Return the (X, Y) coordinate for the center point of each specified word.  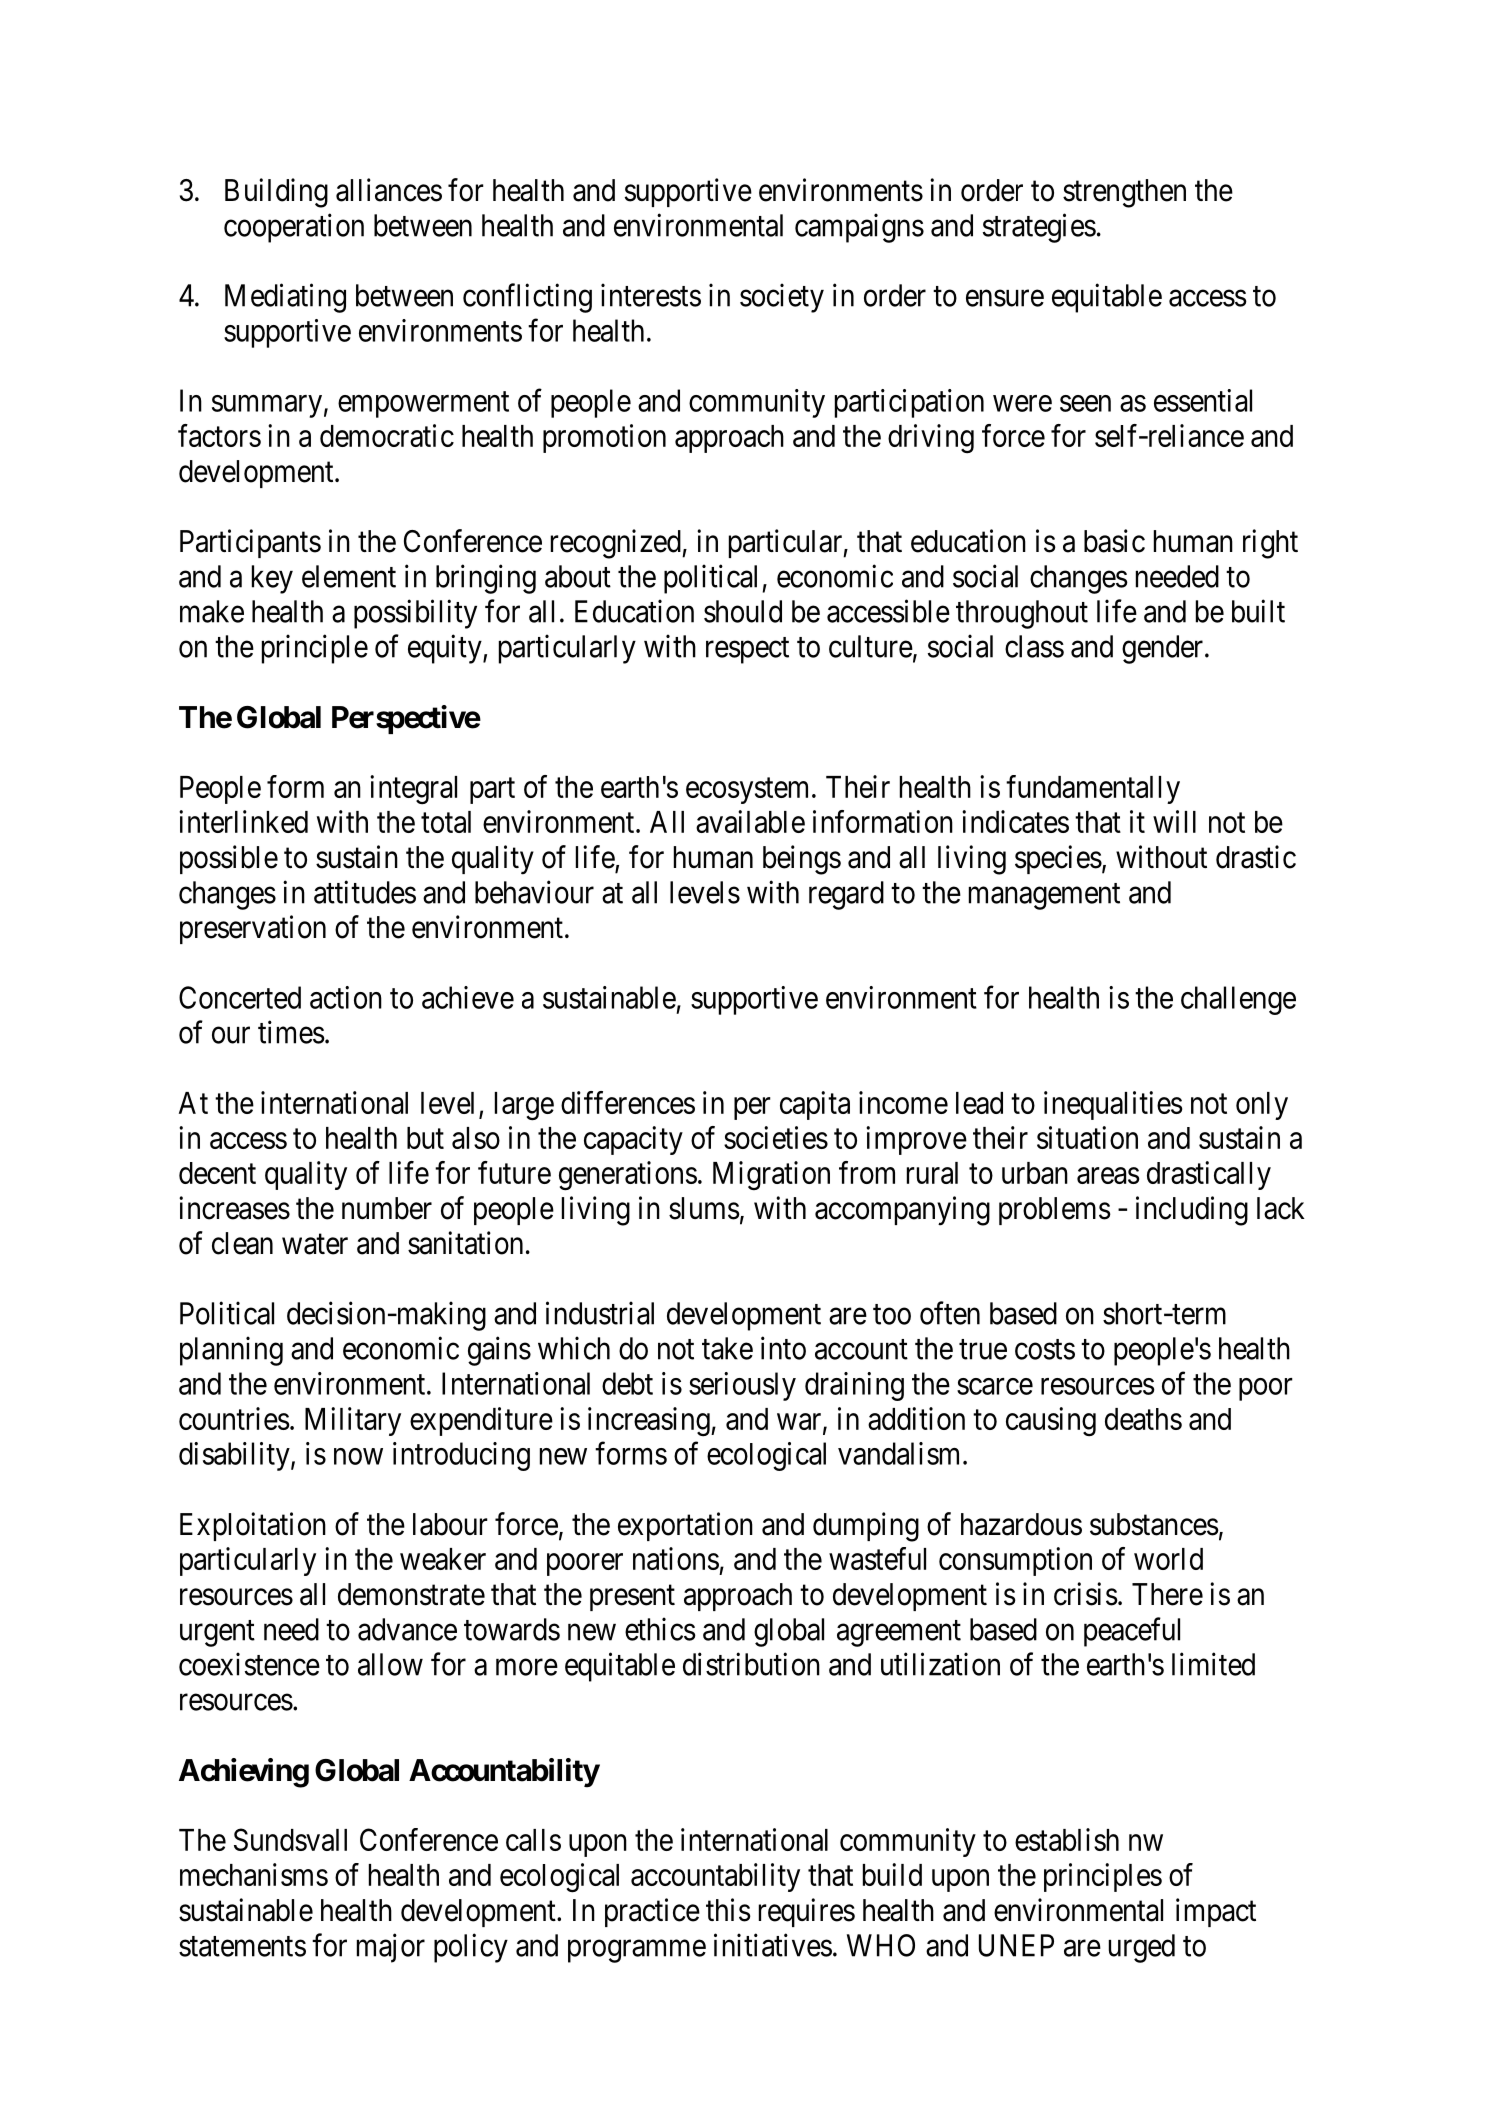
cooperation (294, 228)
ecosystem (747, 791)
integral (413, 789)
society (782, 298)
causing (1051, 1421)
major (391, 1948)
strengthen (1124, 193)
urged (1142, 1948)
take (727, 1348)
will (1174, 821)
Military (353, 1421)
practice (652, 1912)
